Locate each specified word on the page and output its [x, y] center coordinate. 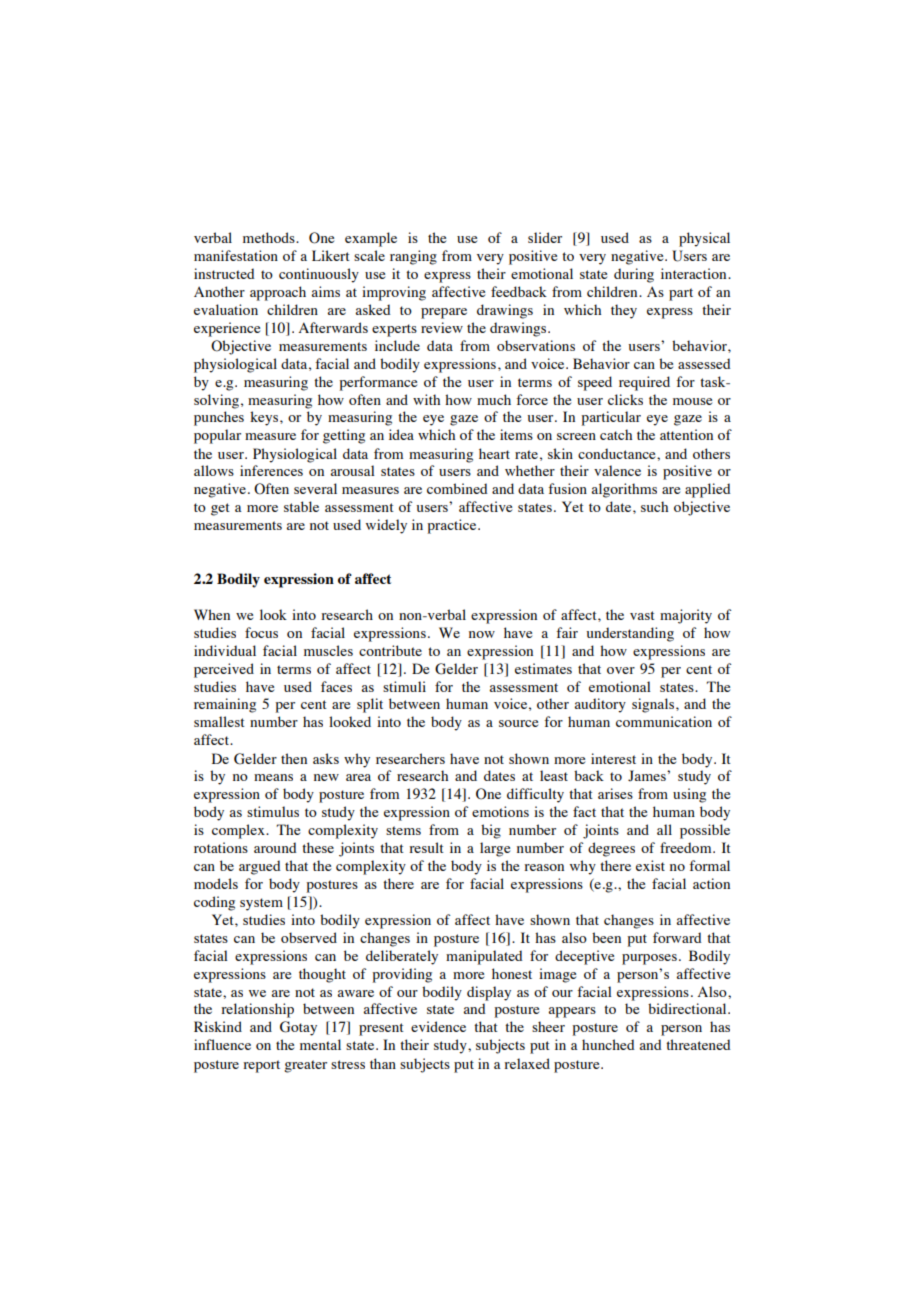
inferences [271, 470]
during [634, 275]
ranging [413, 257]
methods [270, 237]
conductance [618, 453]
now [482, 634]
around [275, 847]
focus [261, 632]
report [261, 1066]
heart [494, 453]
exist [650, 865]
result [426, 847]
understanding [630, 634]
